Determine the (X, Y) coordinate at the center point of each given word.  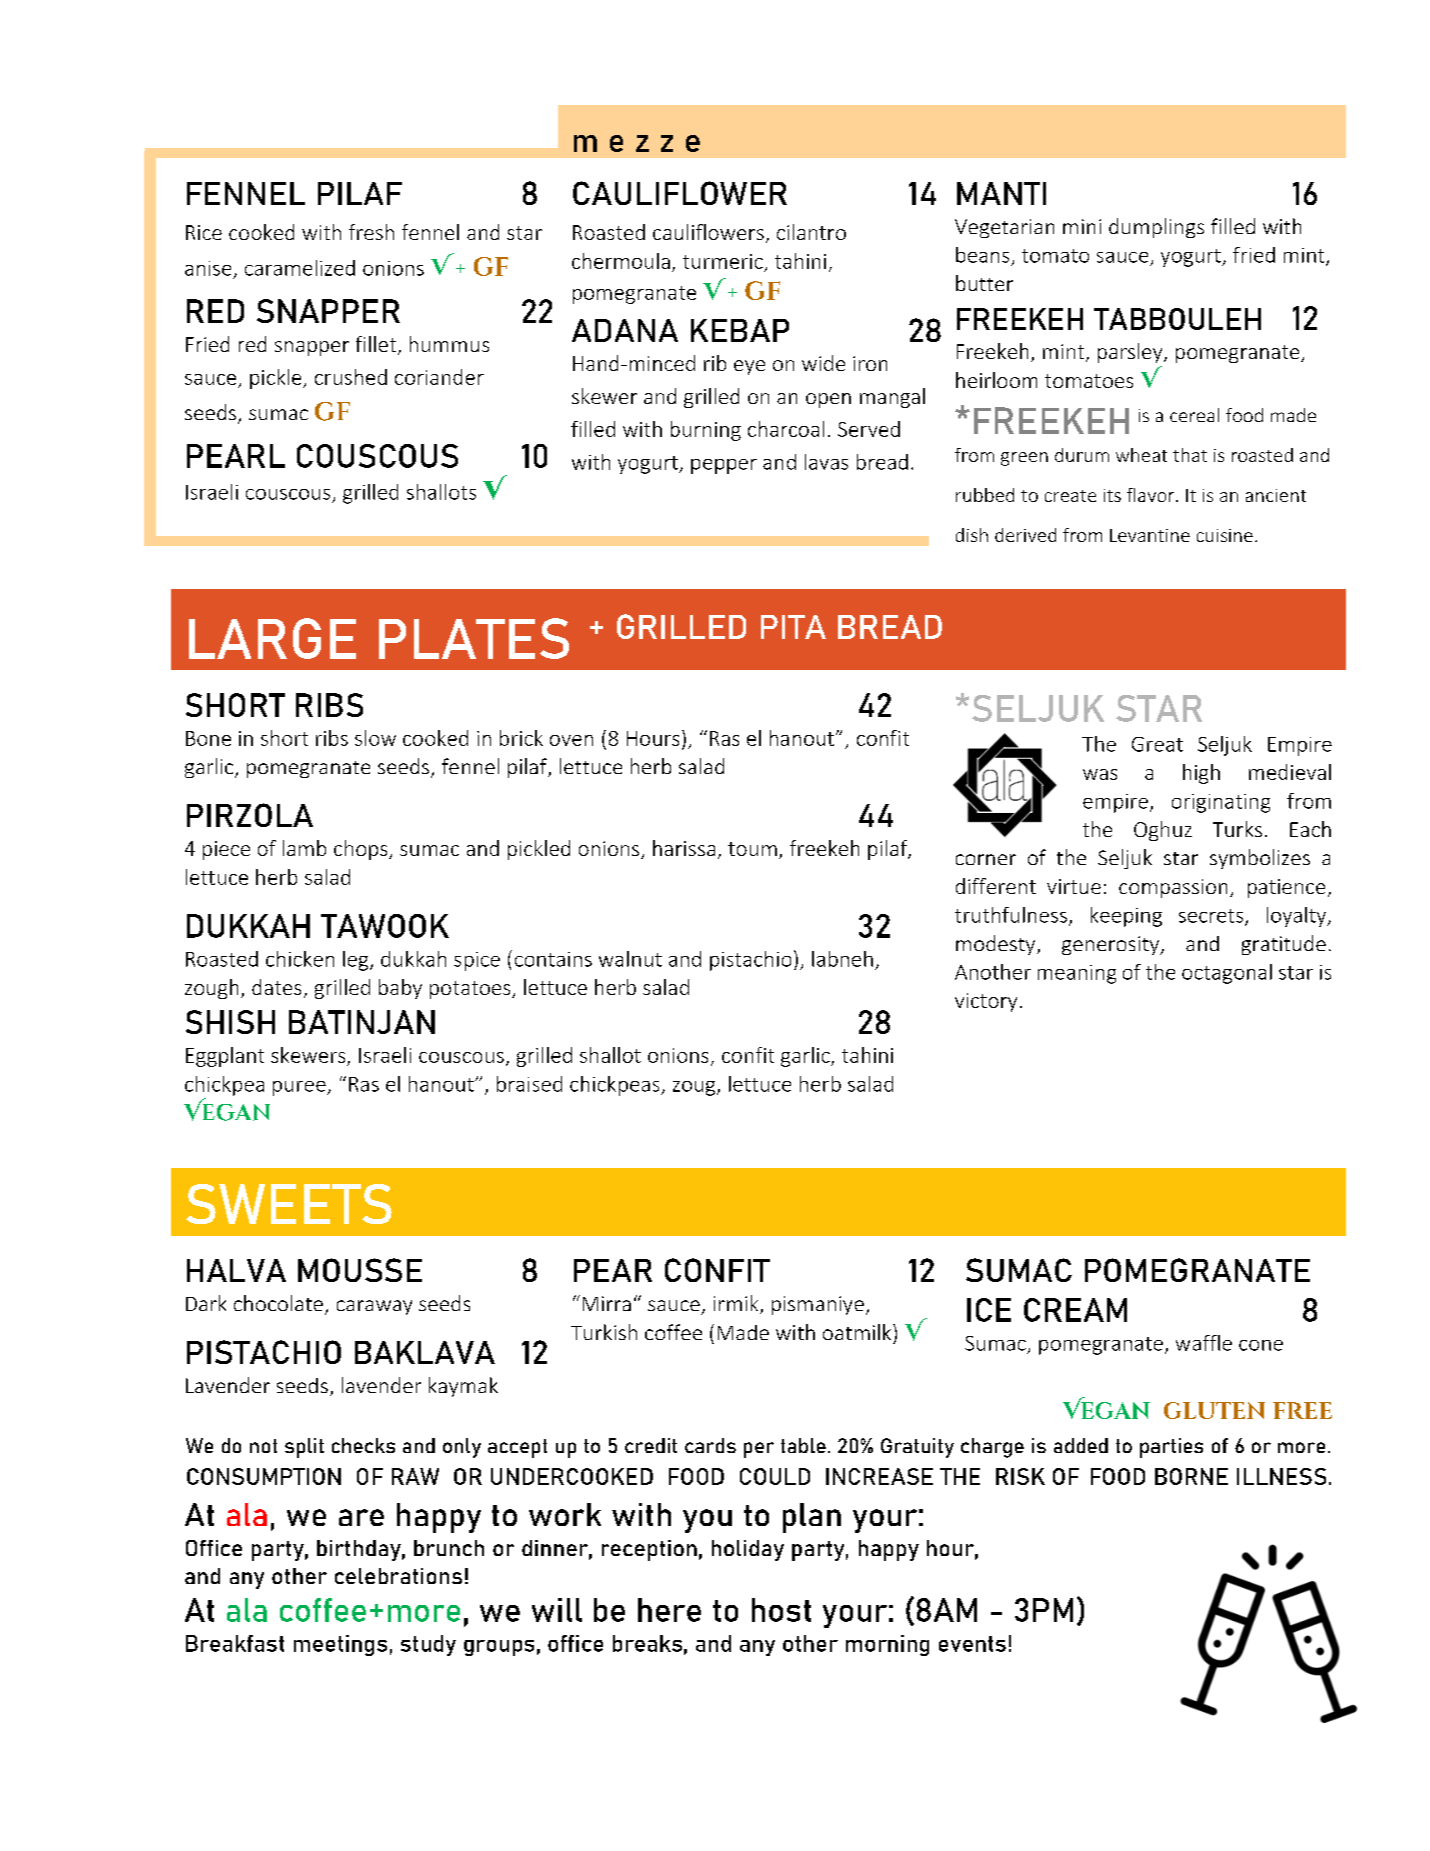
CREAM (1075, 1310)
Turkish (604, 1332)
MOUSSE (360, 1270)
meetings (340, 1645)
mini (1082, 226)
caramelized (300, 268)
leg (357, 961)
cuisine (1225, 535)
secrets (1212, 917)
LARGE (272, 638)
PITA (793, 627)
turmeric (723, 261)
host (781, 1610)
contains (553, 959)
